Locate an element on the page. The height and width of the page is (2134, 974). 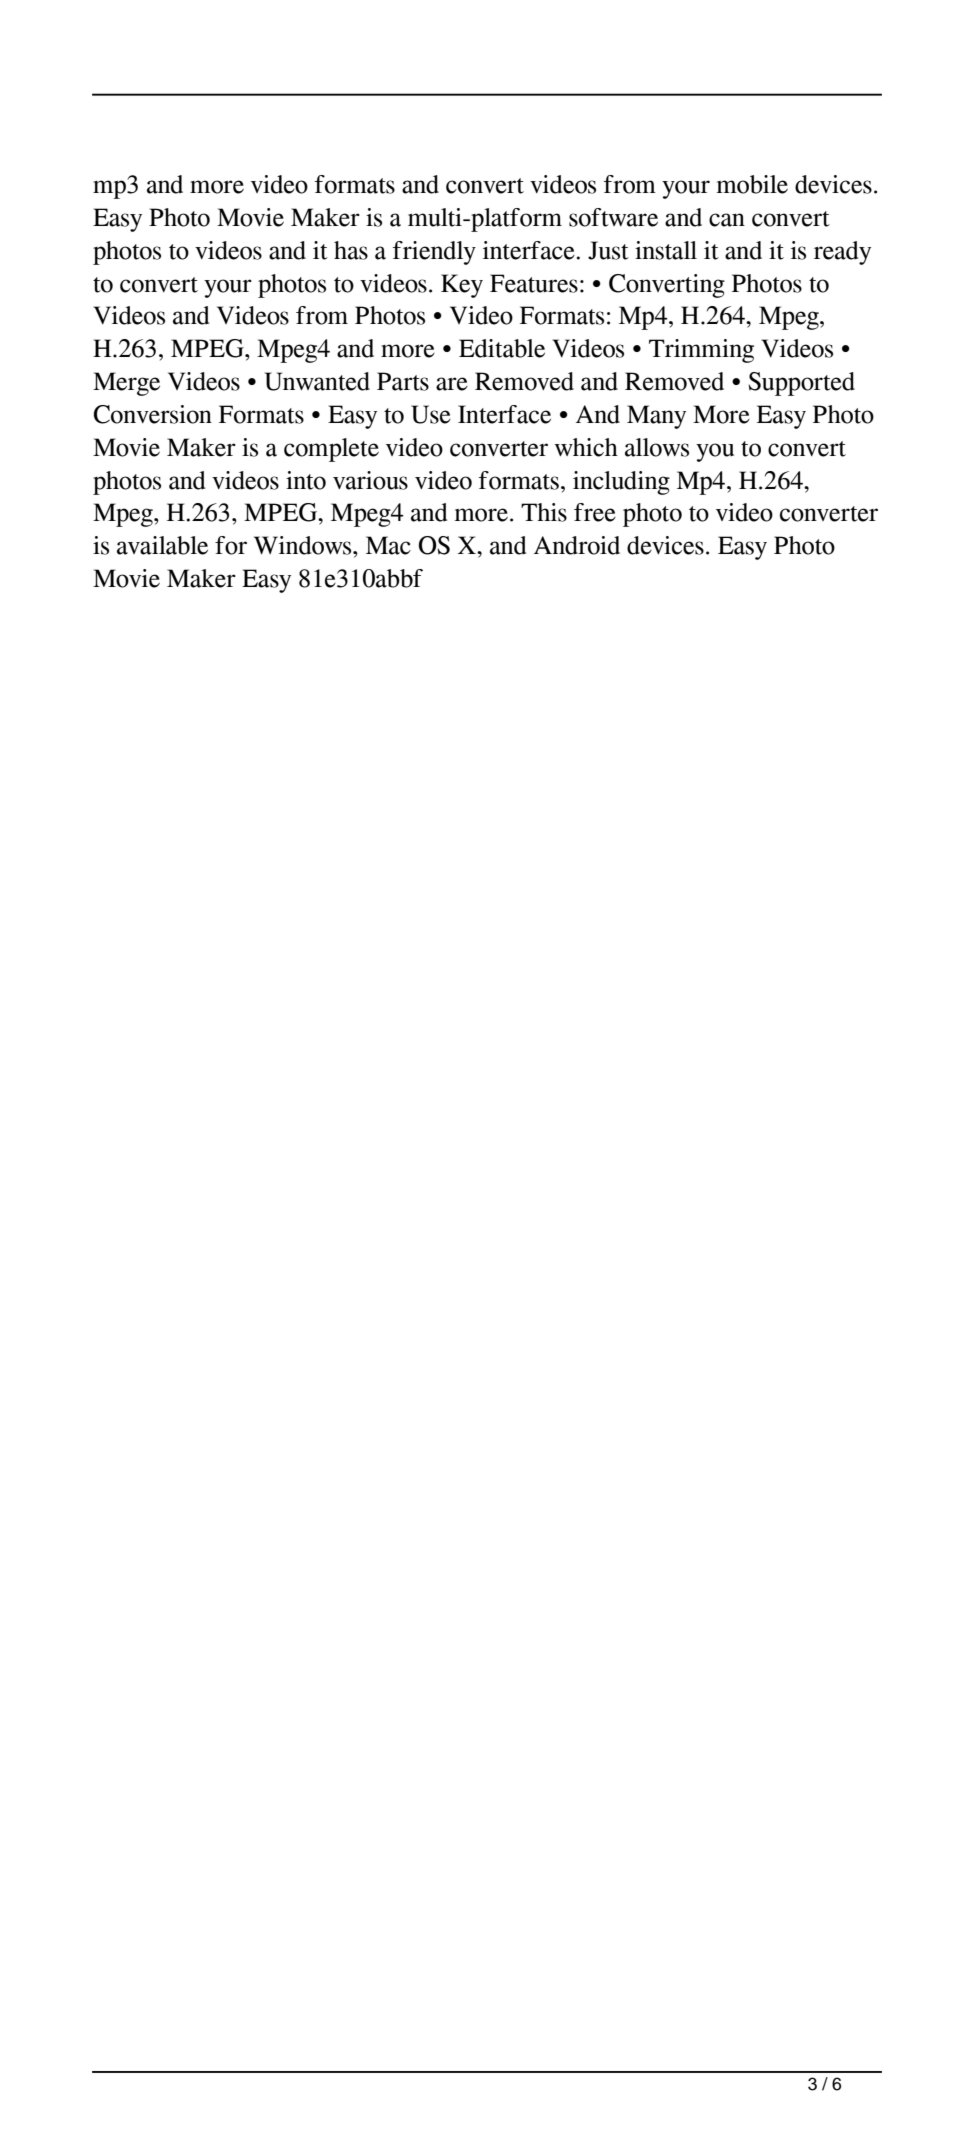
Android is located at coordinates (577, 545).
